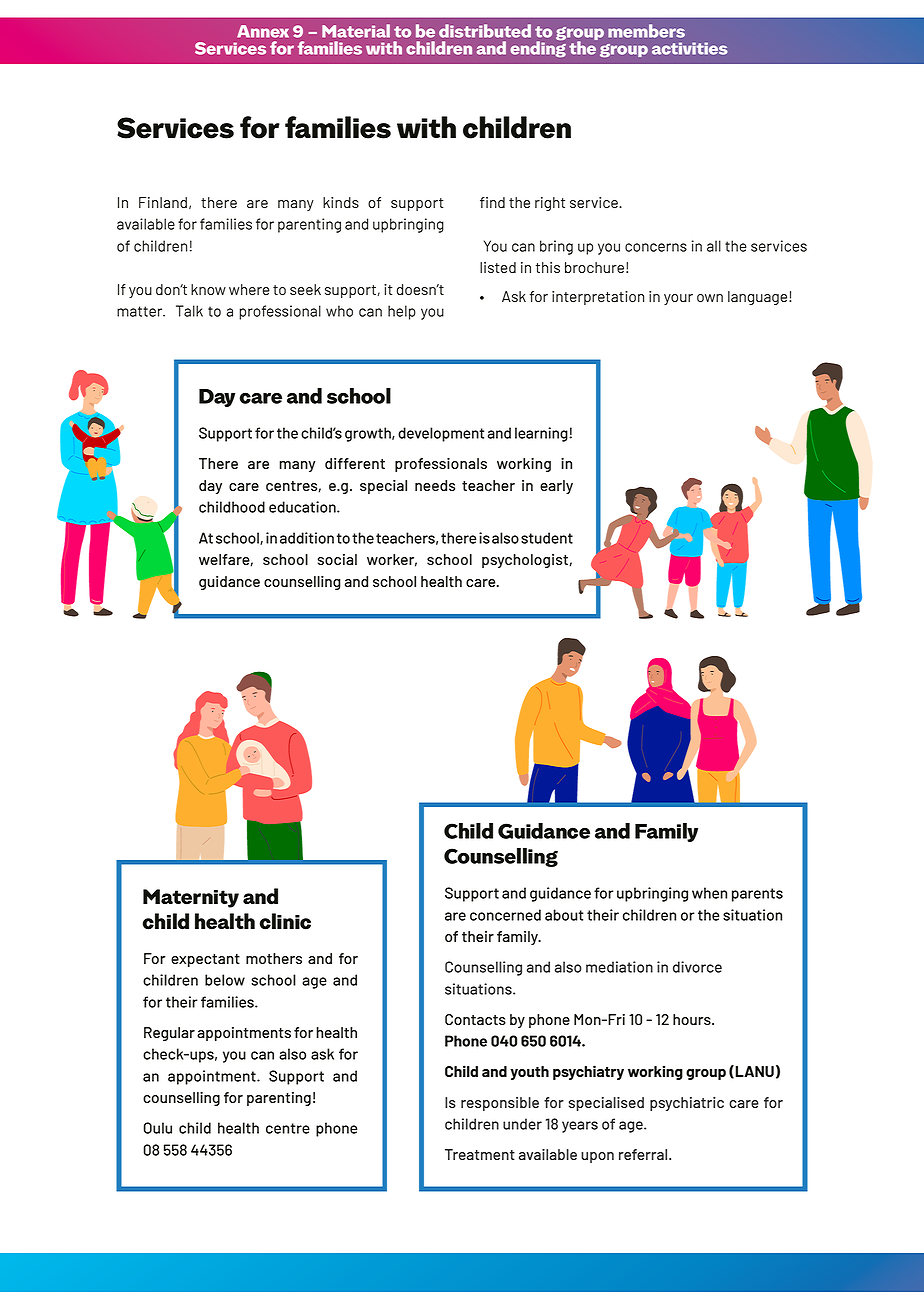 This document has height=1308, width=924. I want to click on Talk, so click(189, 311).
